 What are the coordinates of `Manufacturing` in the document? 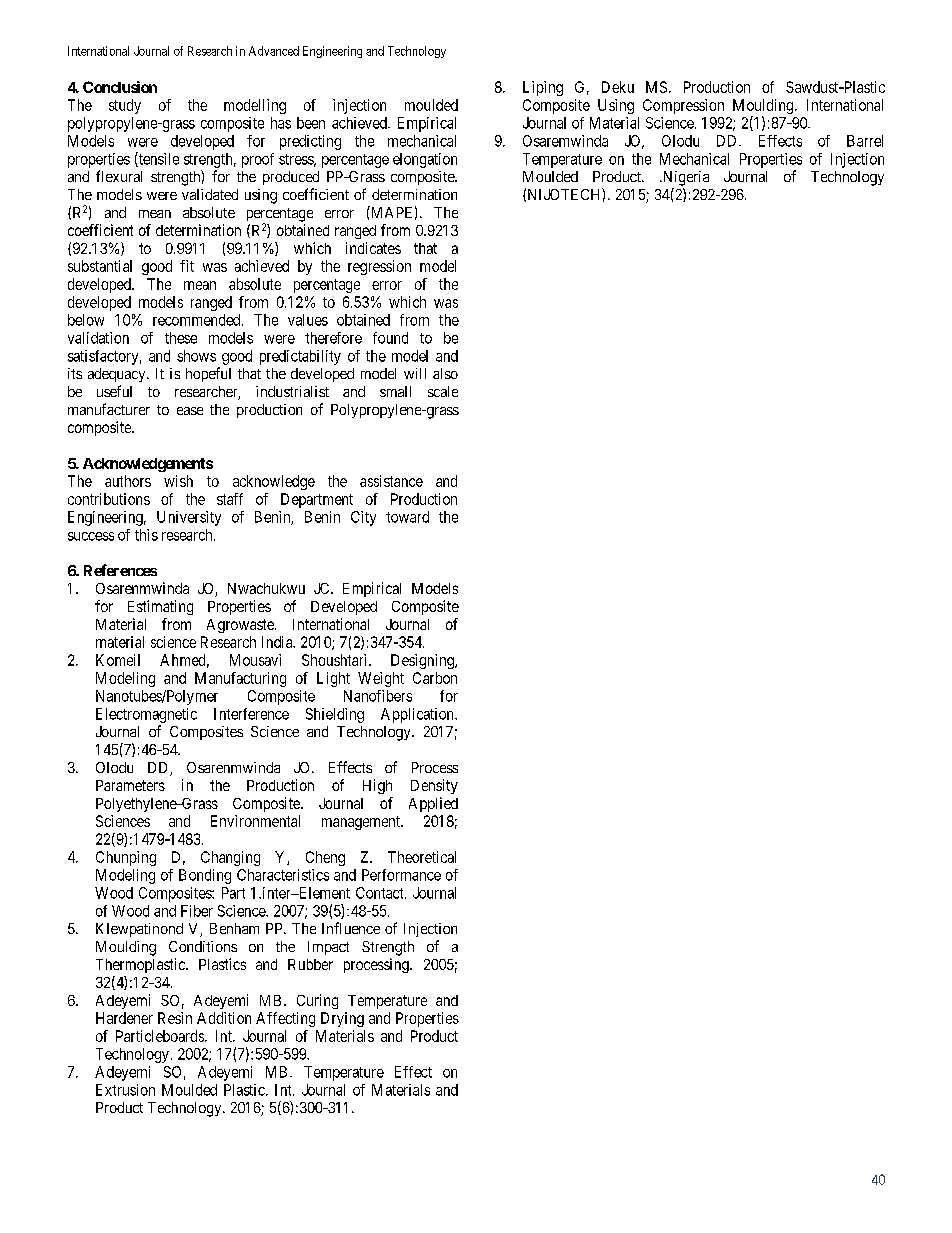 It's located at (240, 679).
